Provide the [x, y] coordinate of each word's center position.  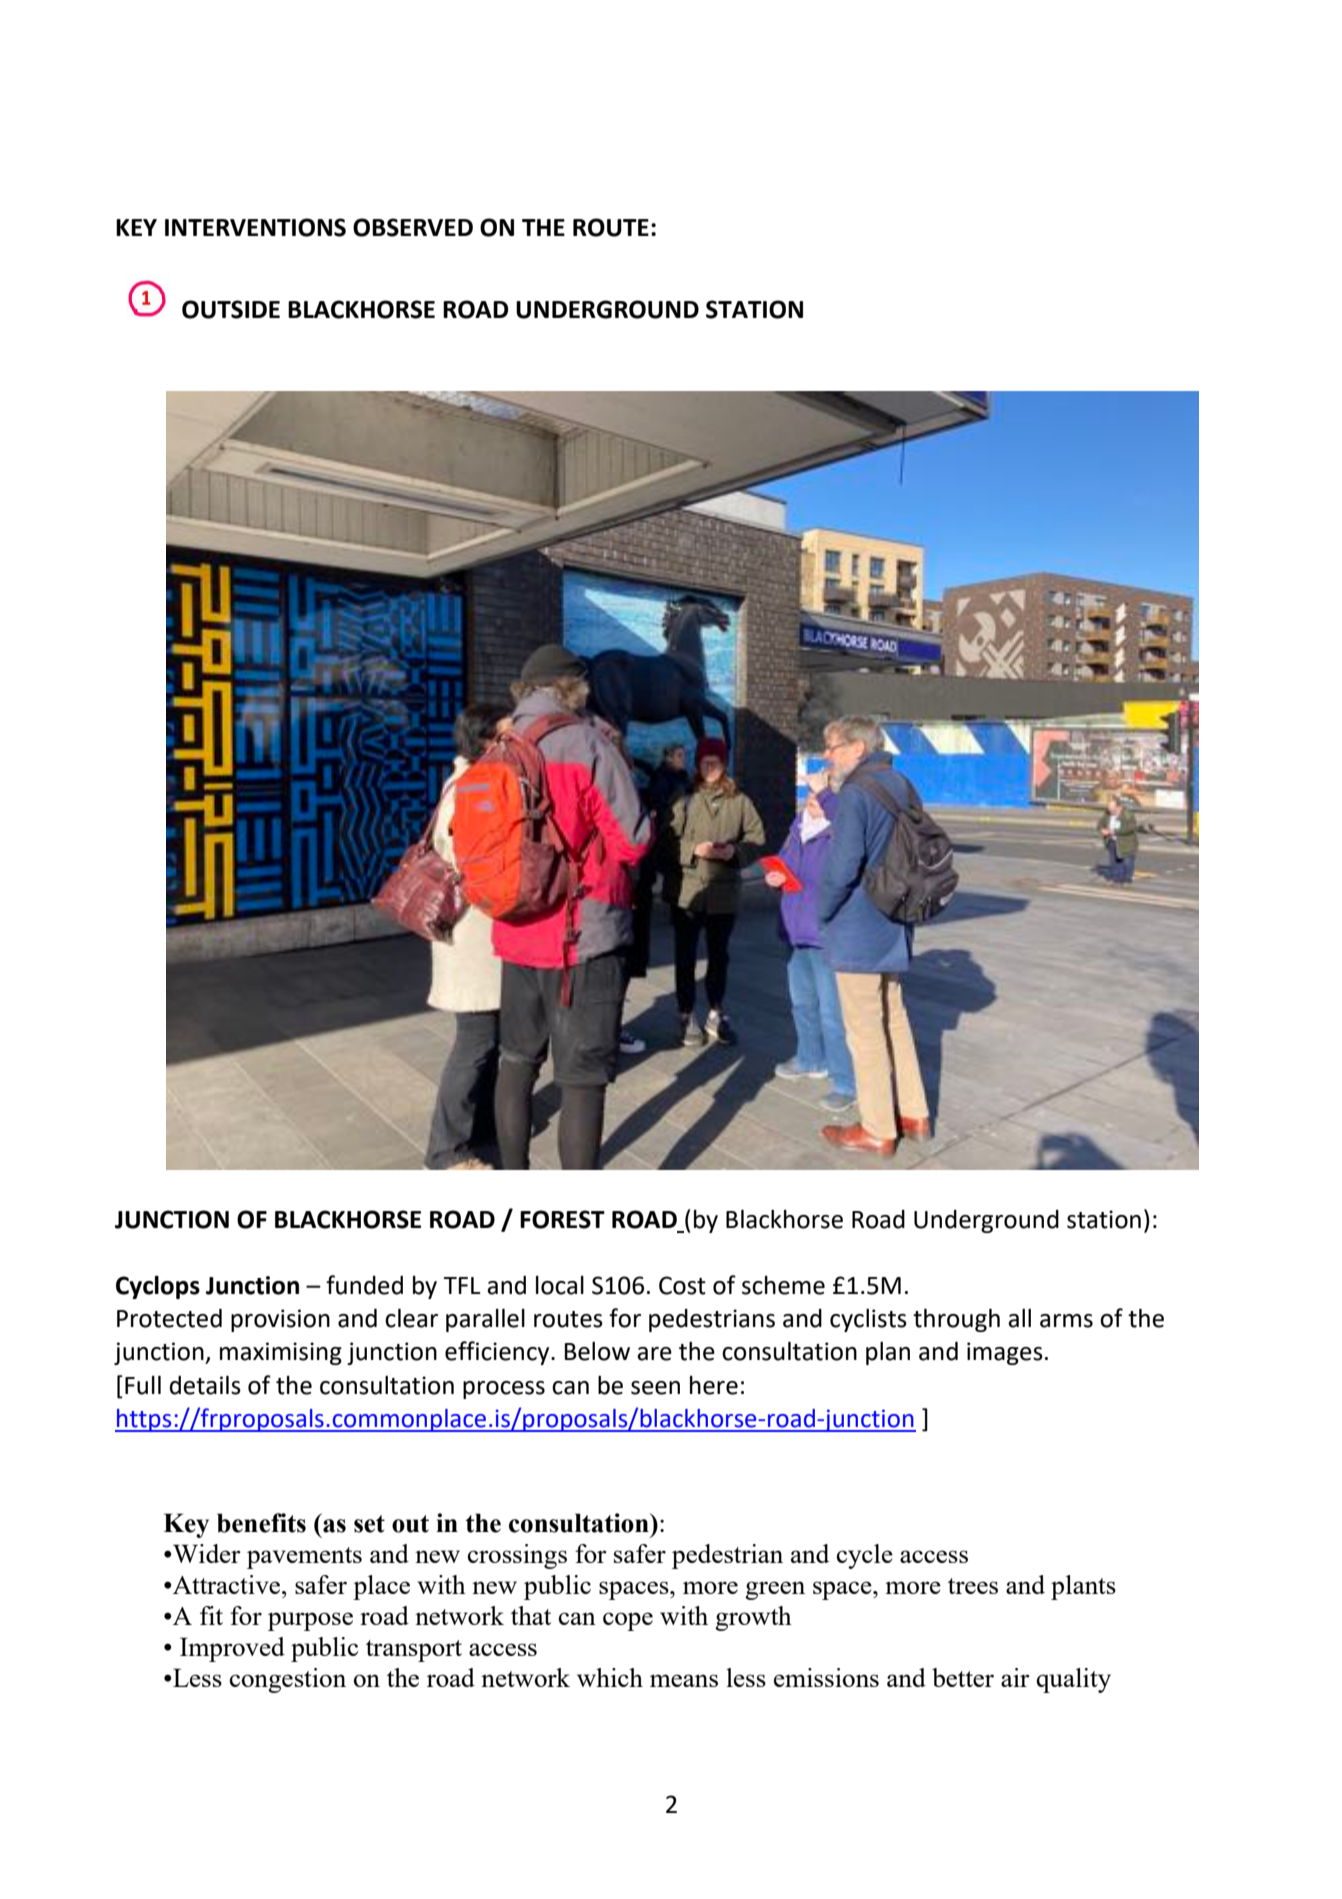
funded [364, 1285]
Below [597, 1351]
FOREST [562, 1219]
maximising [281, 1353]
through [956, 1320]
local [560, 1285]
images [1005, 1353]
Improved [232, 1649]
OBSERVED [413, 227]
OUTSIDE [231, 309]
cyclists [868, 1320]
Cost [682, 1285]
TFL [462, 1285]
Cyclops [158, 1287]
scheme [783, 1285]
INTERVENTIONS [255, 227]
